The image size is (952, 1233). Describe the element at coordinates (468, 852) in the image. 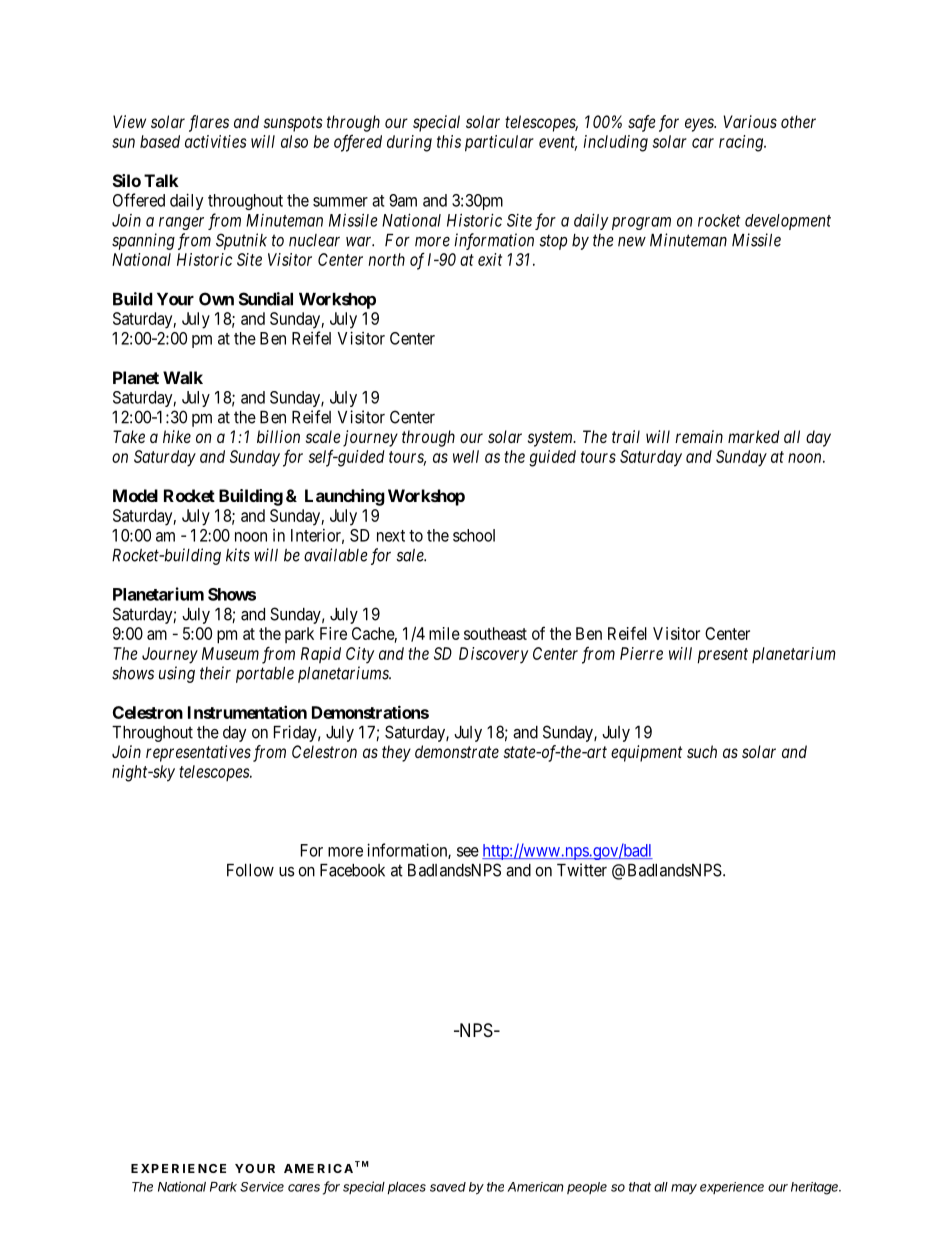

I see `see` at that location.
